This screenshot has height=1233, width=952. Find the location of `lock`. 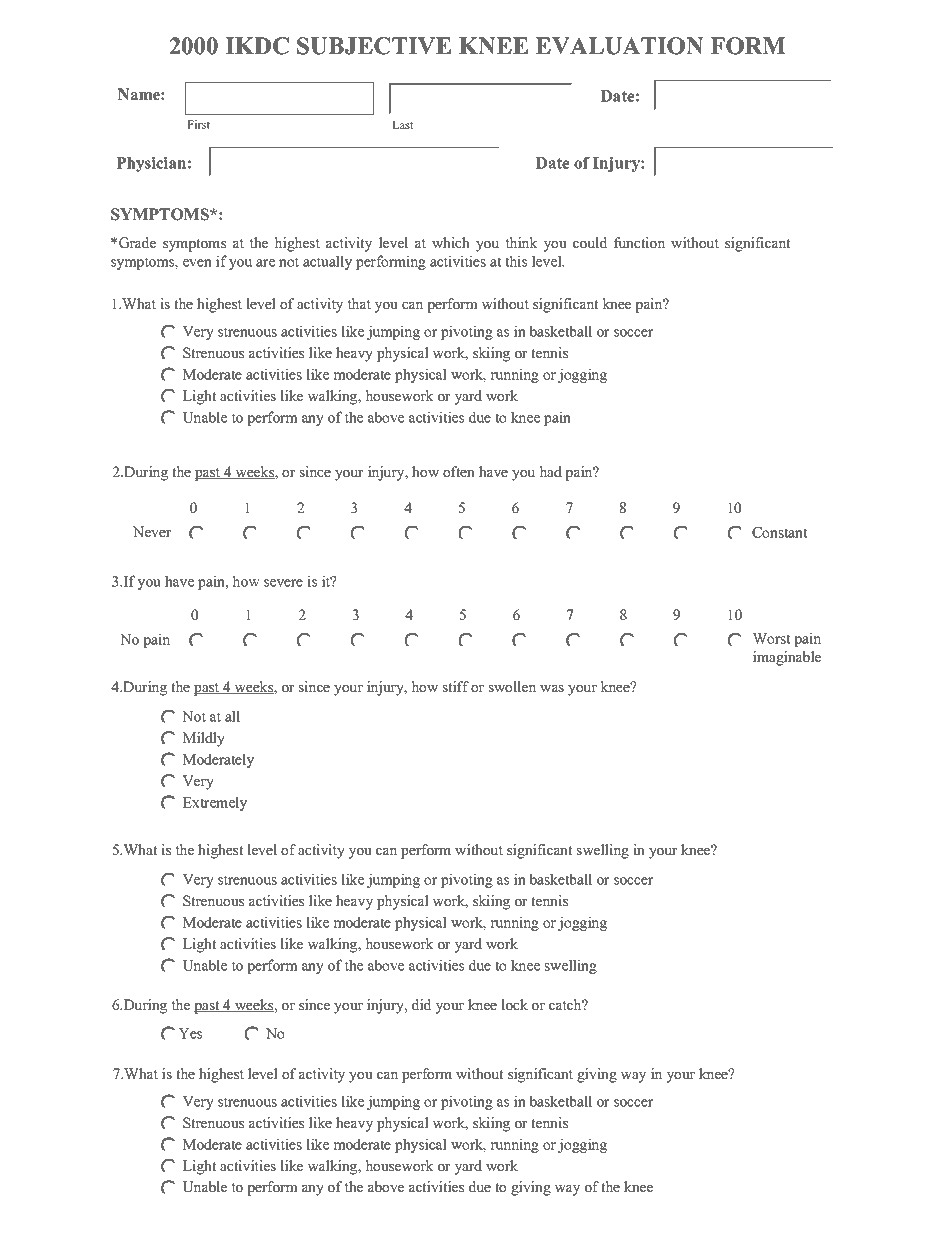

lock is located at coordinates (514, 1004).
